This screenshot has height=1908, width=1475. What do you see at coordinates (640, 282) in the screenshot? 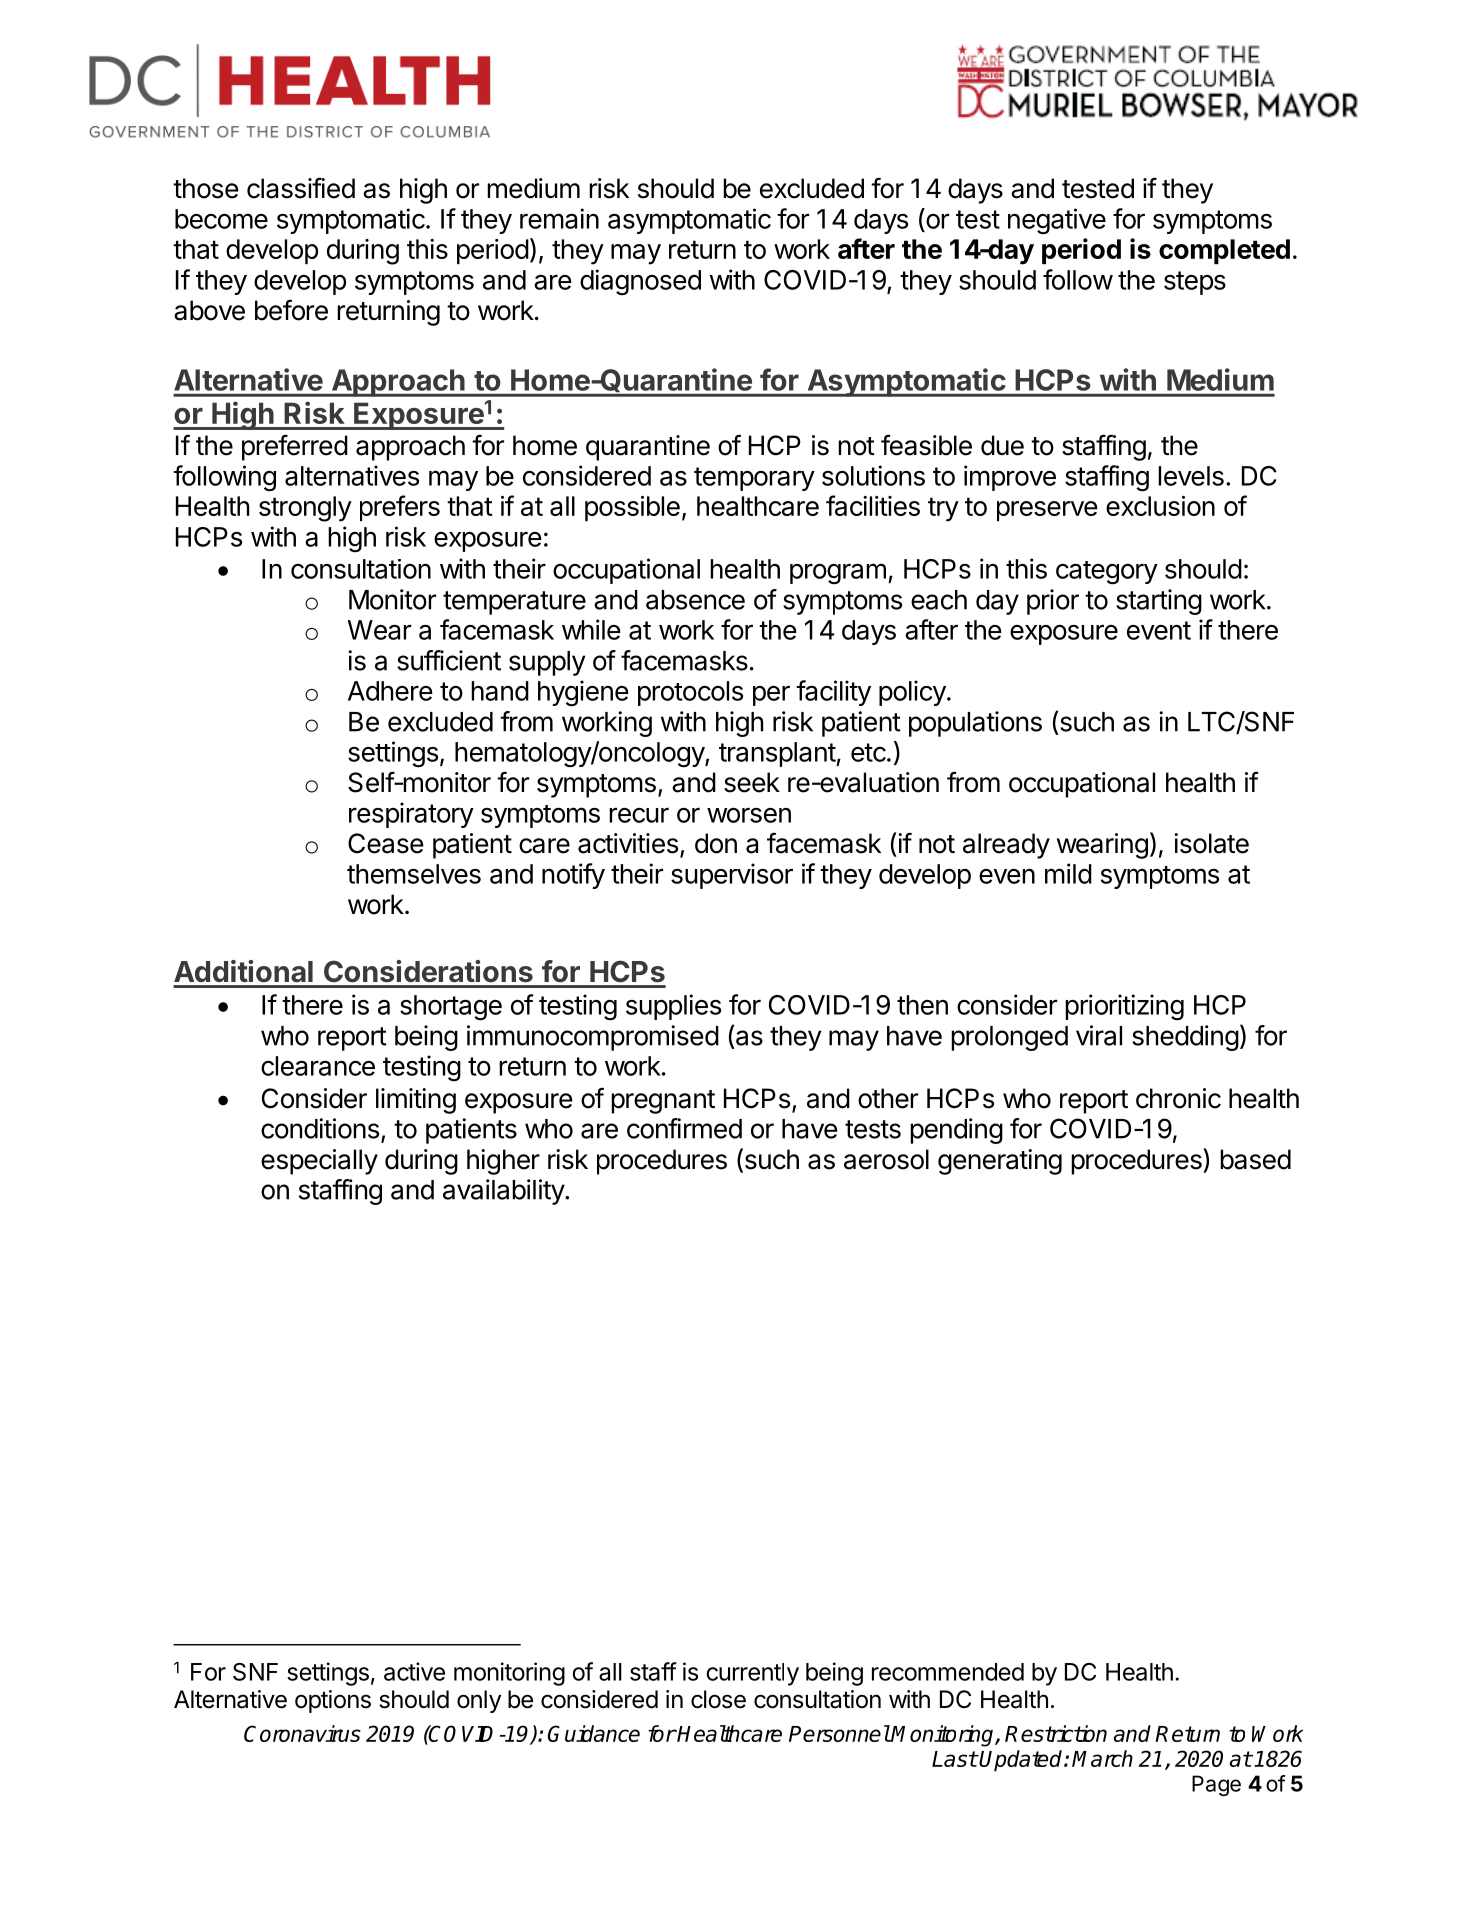
I see `diagnosed` at bounding box center [640, 282].
